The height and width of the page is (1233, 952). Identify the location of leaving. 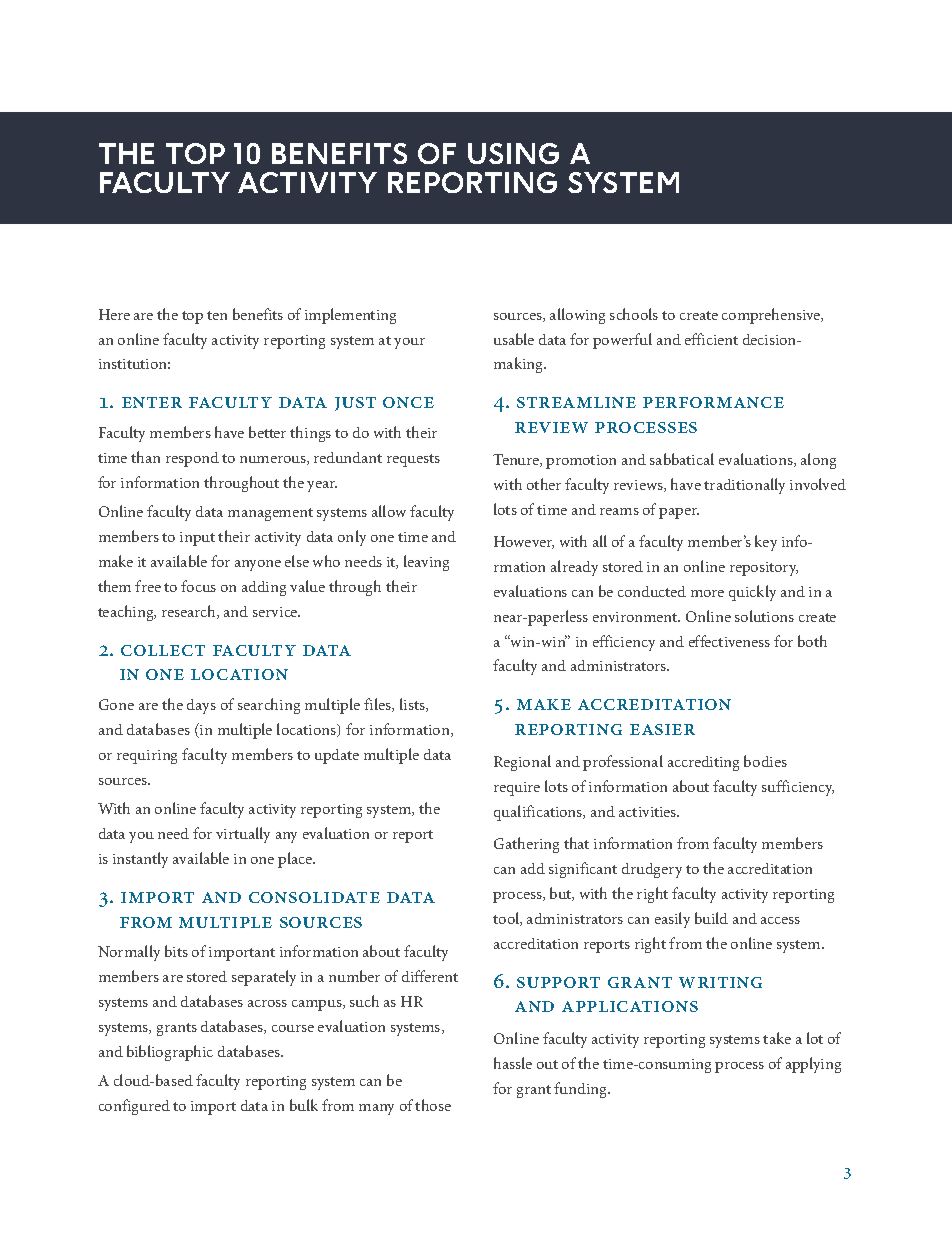
(426, 563).
